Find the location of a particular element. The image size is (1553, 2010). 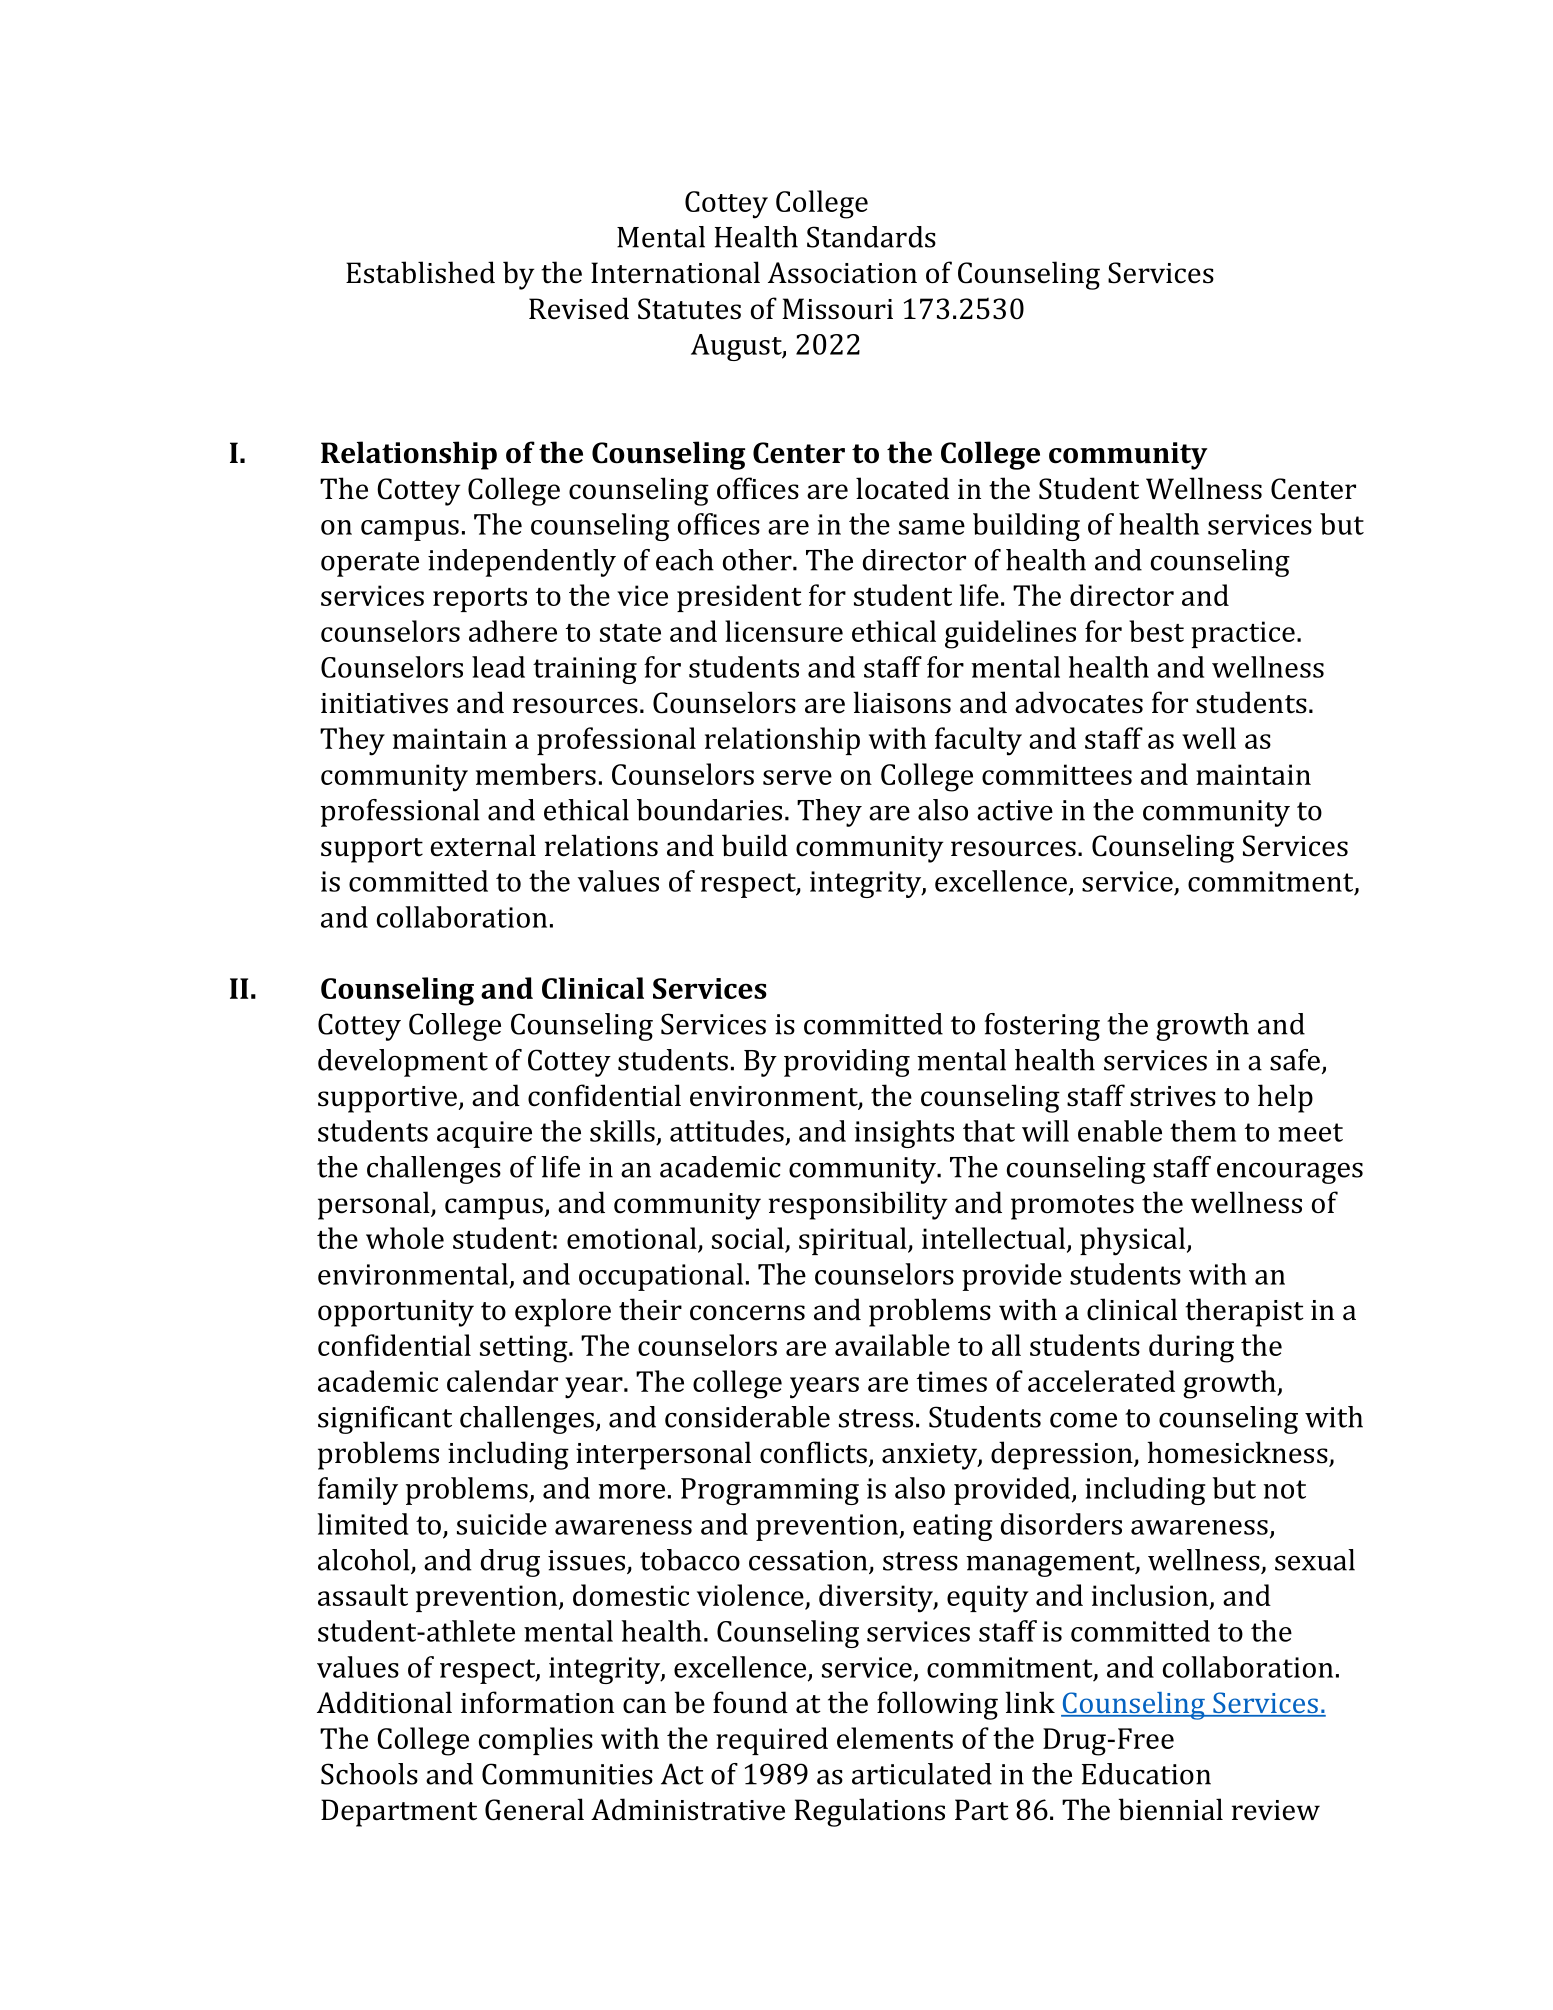

setting is located at coordinates (525, 1349).
